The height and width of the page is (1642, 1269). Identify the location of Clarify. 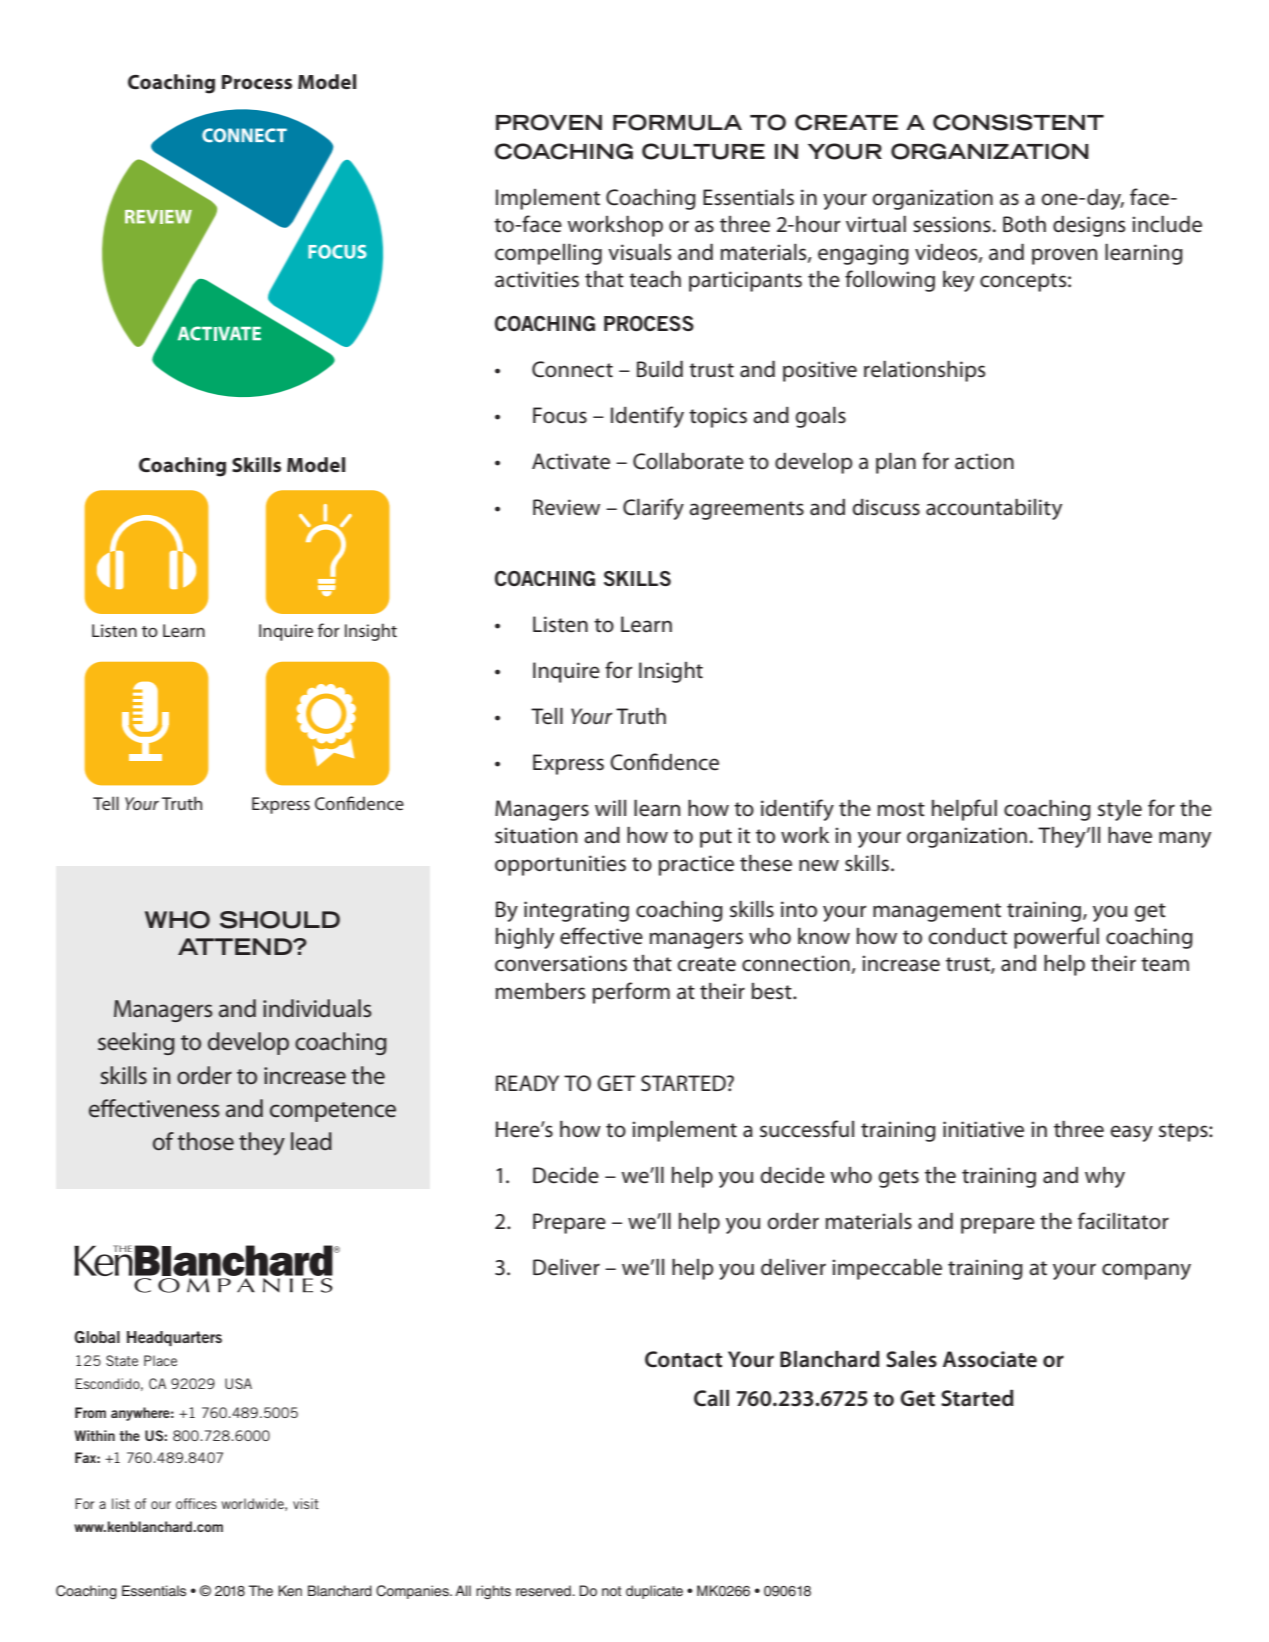
(653, 509).
